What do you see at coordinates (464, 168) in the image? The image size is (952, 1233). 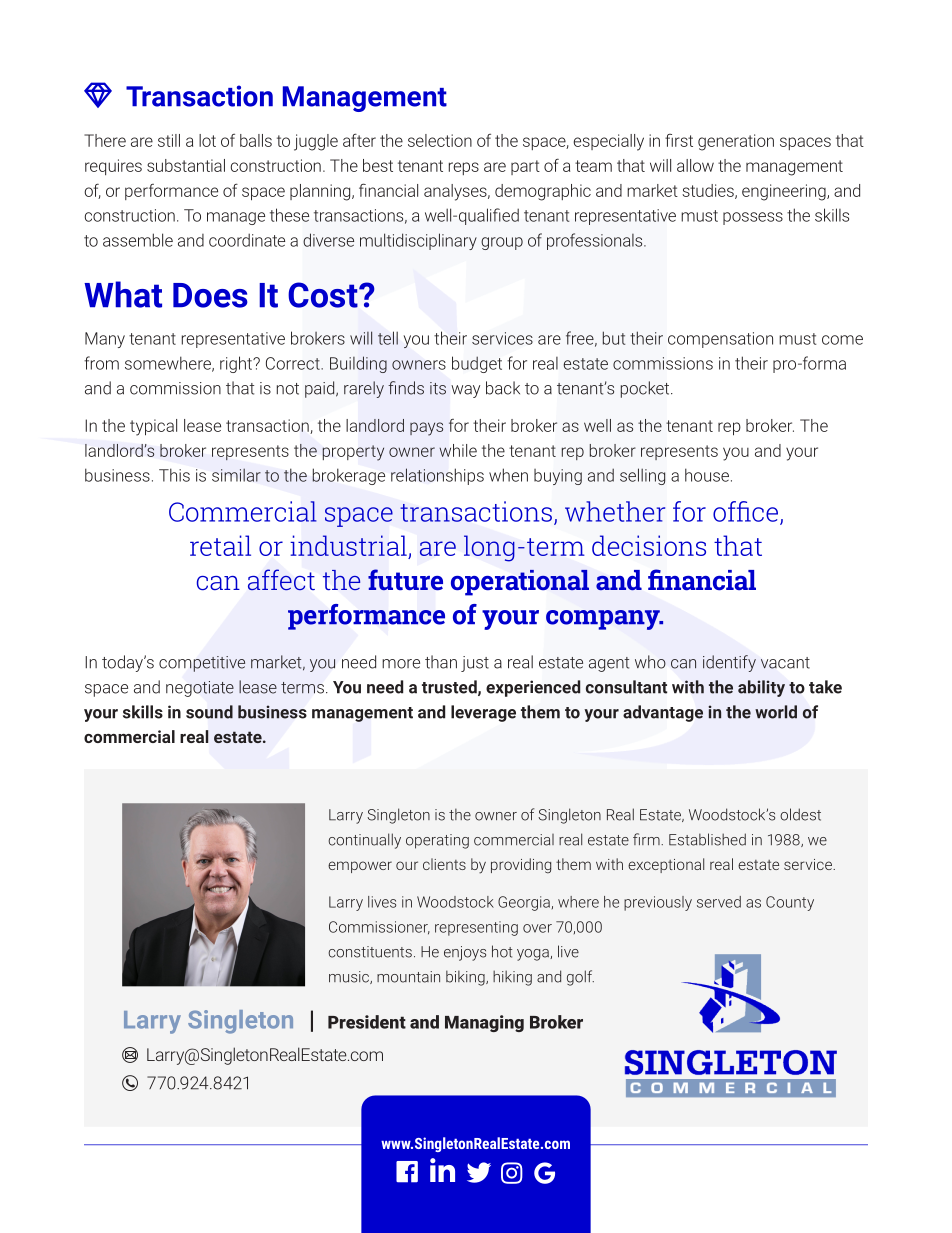 I see `reps` at bounding box center [464, 168].
